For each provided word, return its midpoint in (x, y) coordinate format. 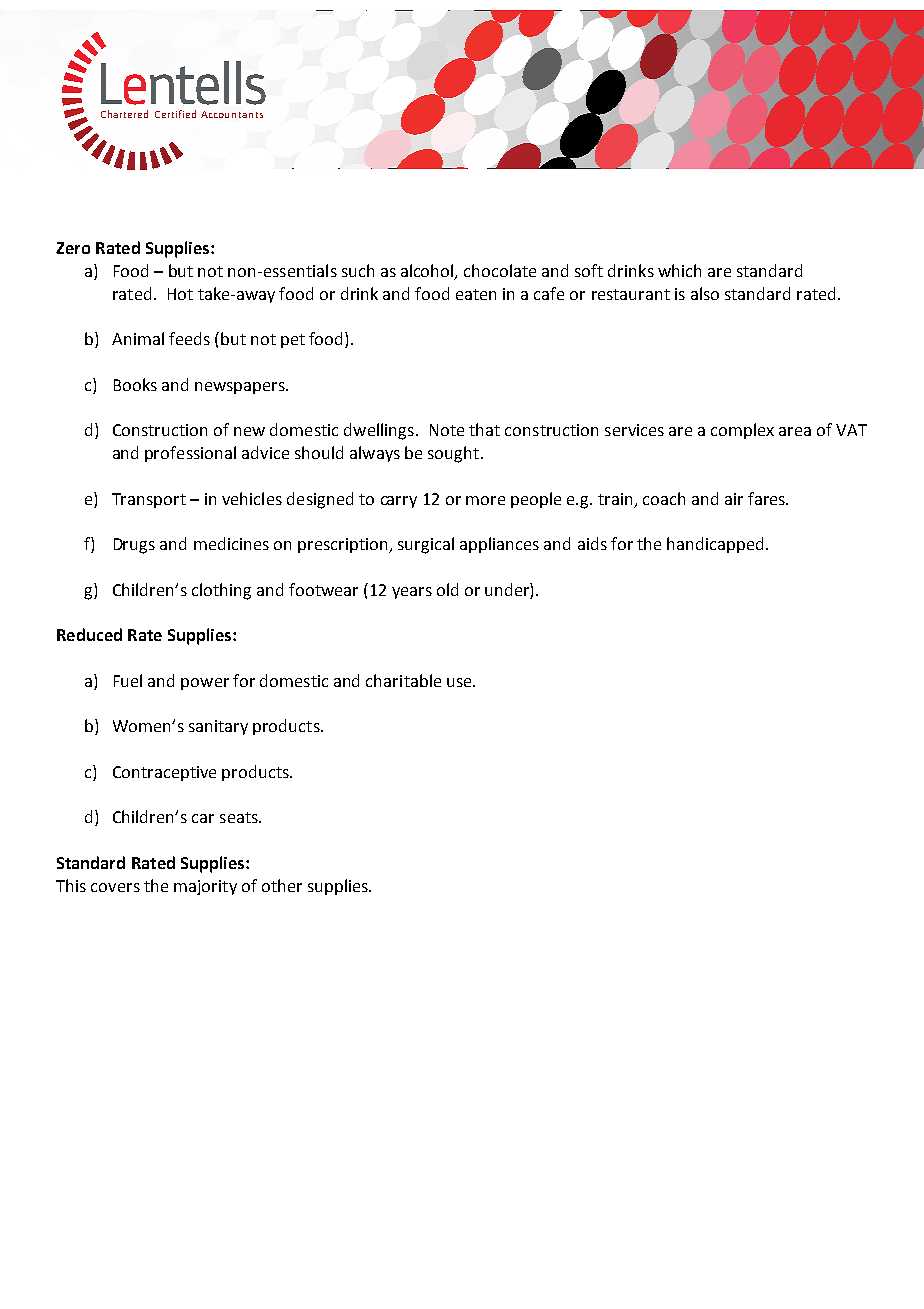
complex (742, 431)
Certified (175, 114)
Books (135, 384)
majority (205, 887)
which (679, 270)
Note (447, 430)
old (447, 589)
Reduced (89, 634)
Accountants (232, 114)
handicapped (715, 545)
